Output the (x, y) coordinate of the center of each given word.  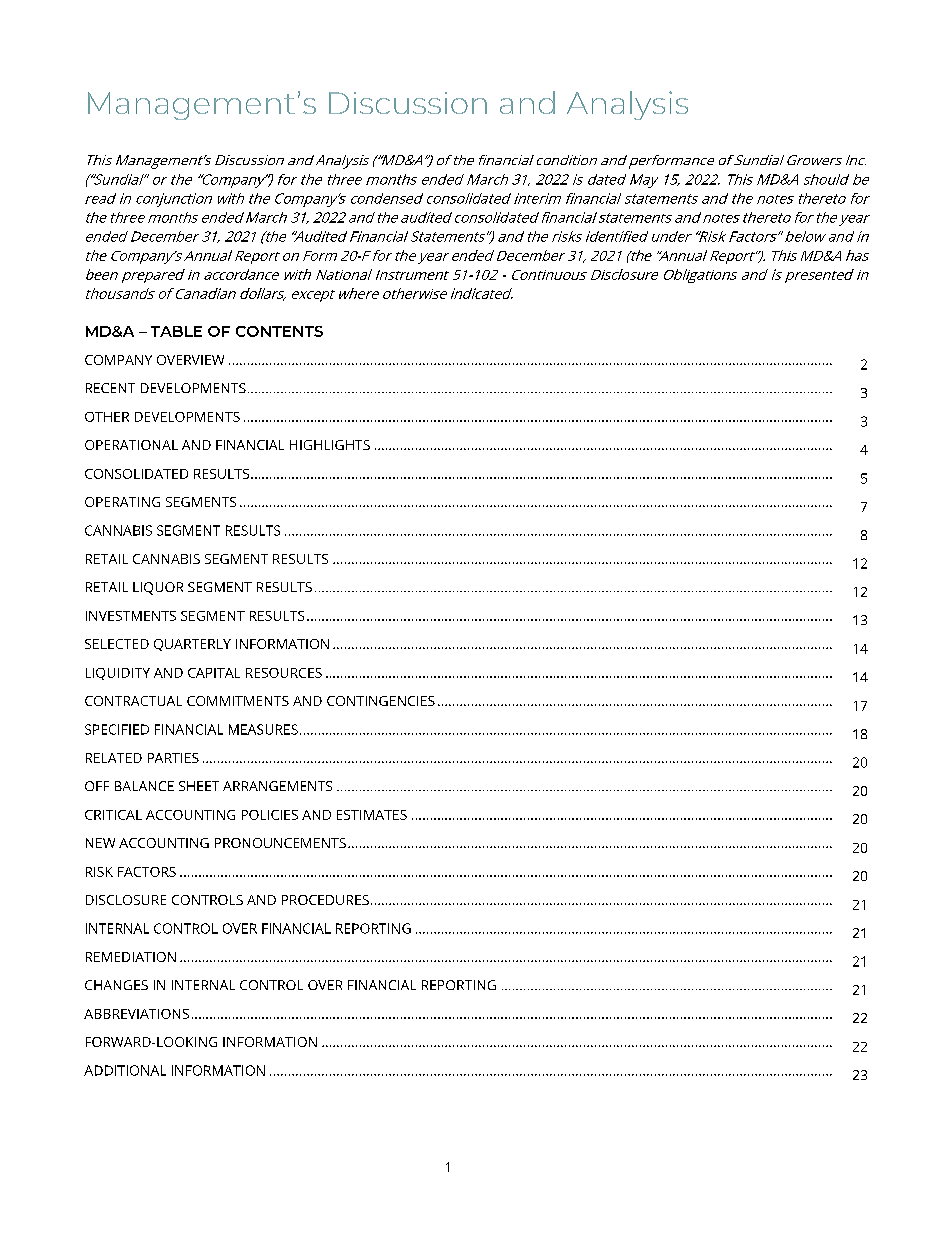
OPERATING (122, 502)
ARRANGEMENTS (277, 786)
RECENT (110, 388)
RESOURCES (284, 673)
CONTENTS (279, 331)
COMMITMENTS (238, 701)
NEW (100, 843)
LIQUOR (158, 588)
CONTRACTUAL (133, 701)
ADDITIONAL (125, 1070)
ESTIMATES (372, 815)
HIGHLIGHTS (330, 445)
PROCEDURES (325, 900)
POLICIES (270, 815)
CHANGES (116, 985)
